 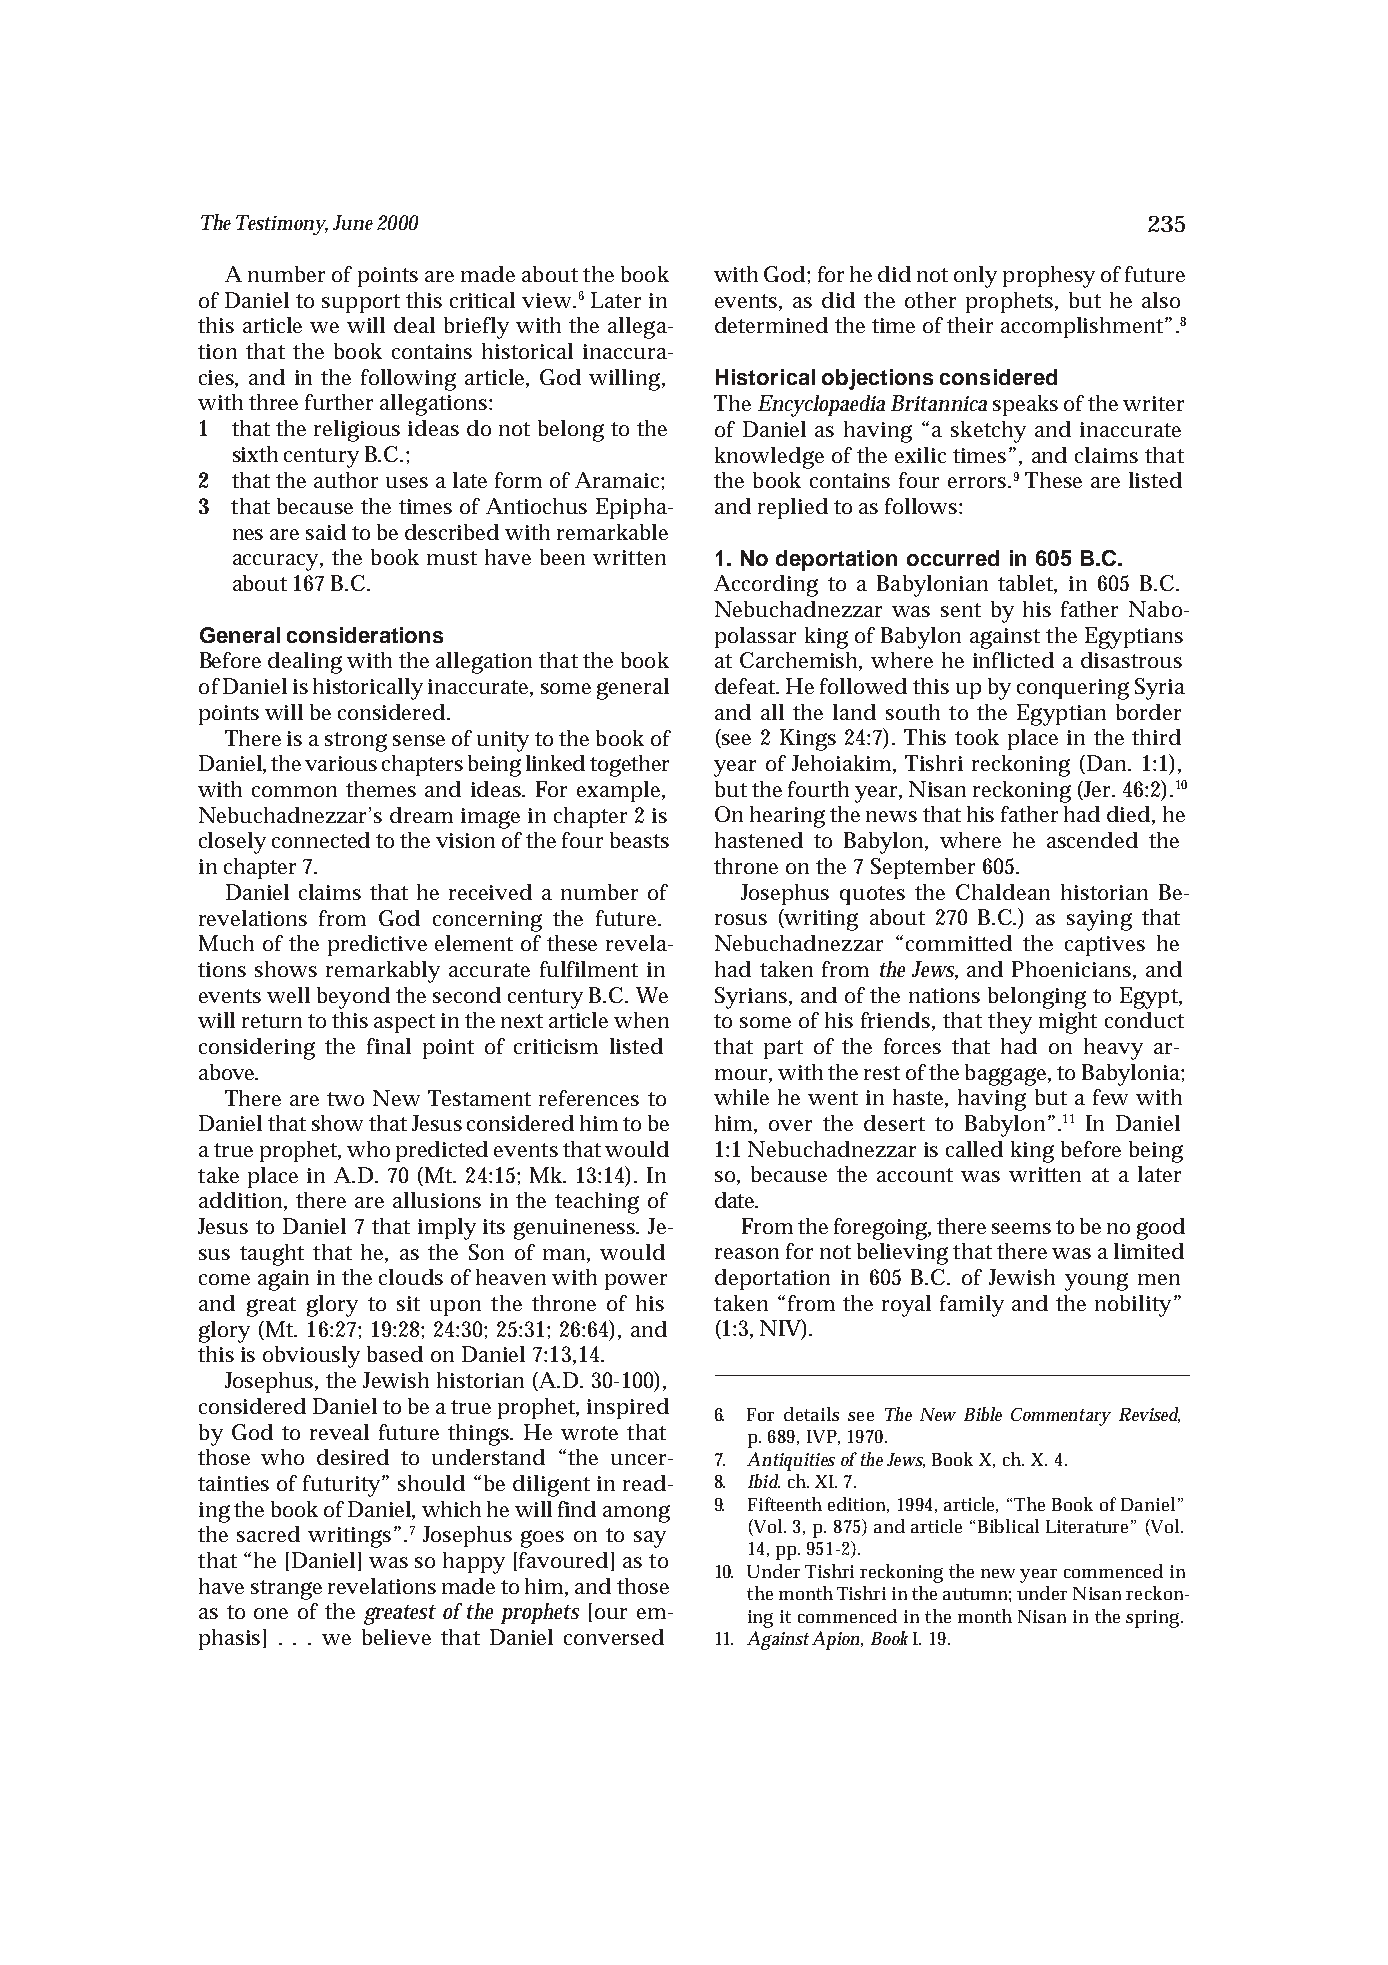 What do you see at coordinates (1099, 920) in the screenshot?
I see `saying` at bounding box center [1099, 920].
